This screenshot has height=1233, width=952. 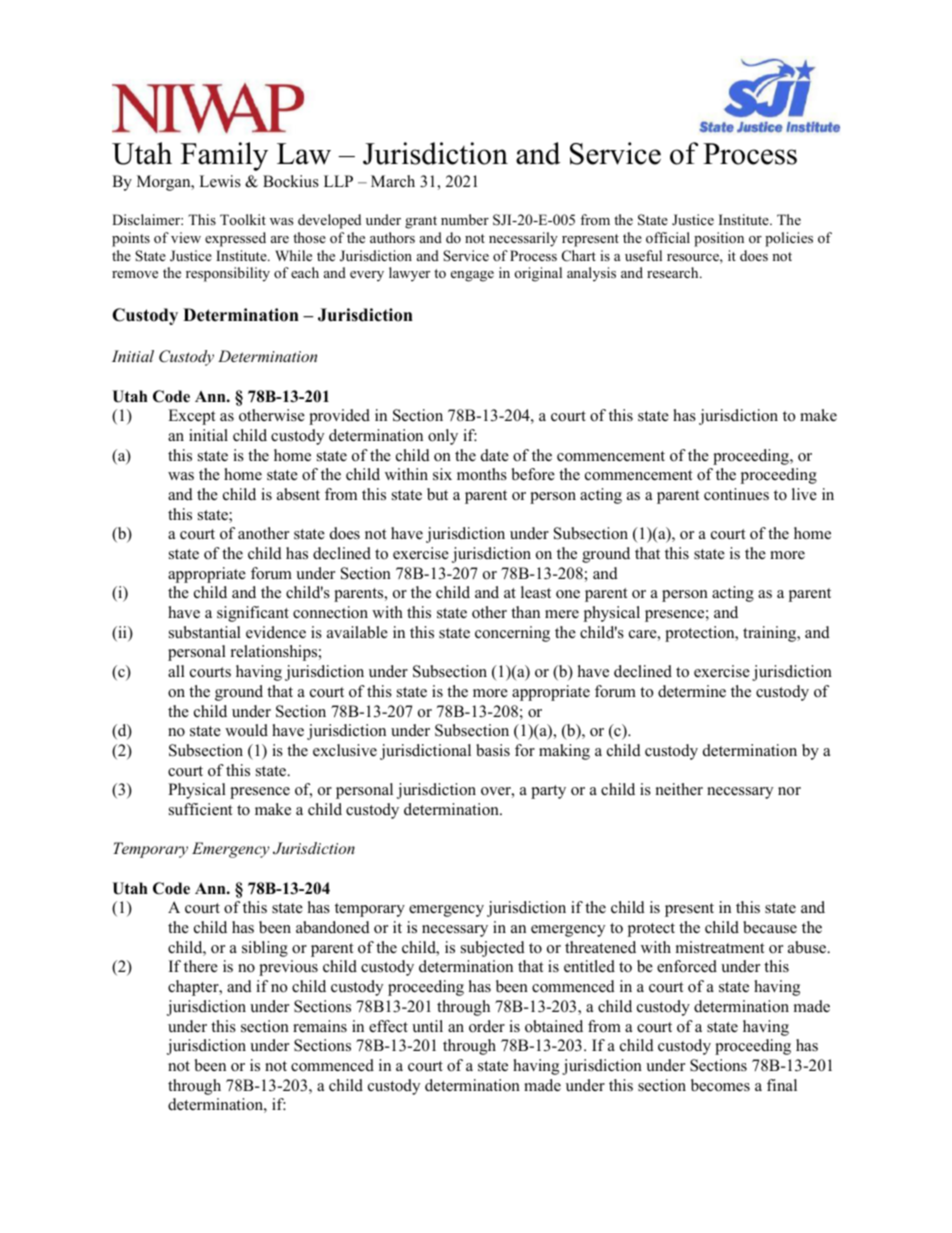 I want to click on neither, so click(x=679, y=789).
